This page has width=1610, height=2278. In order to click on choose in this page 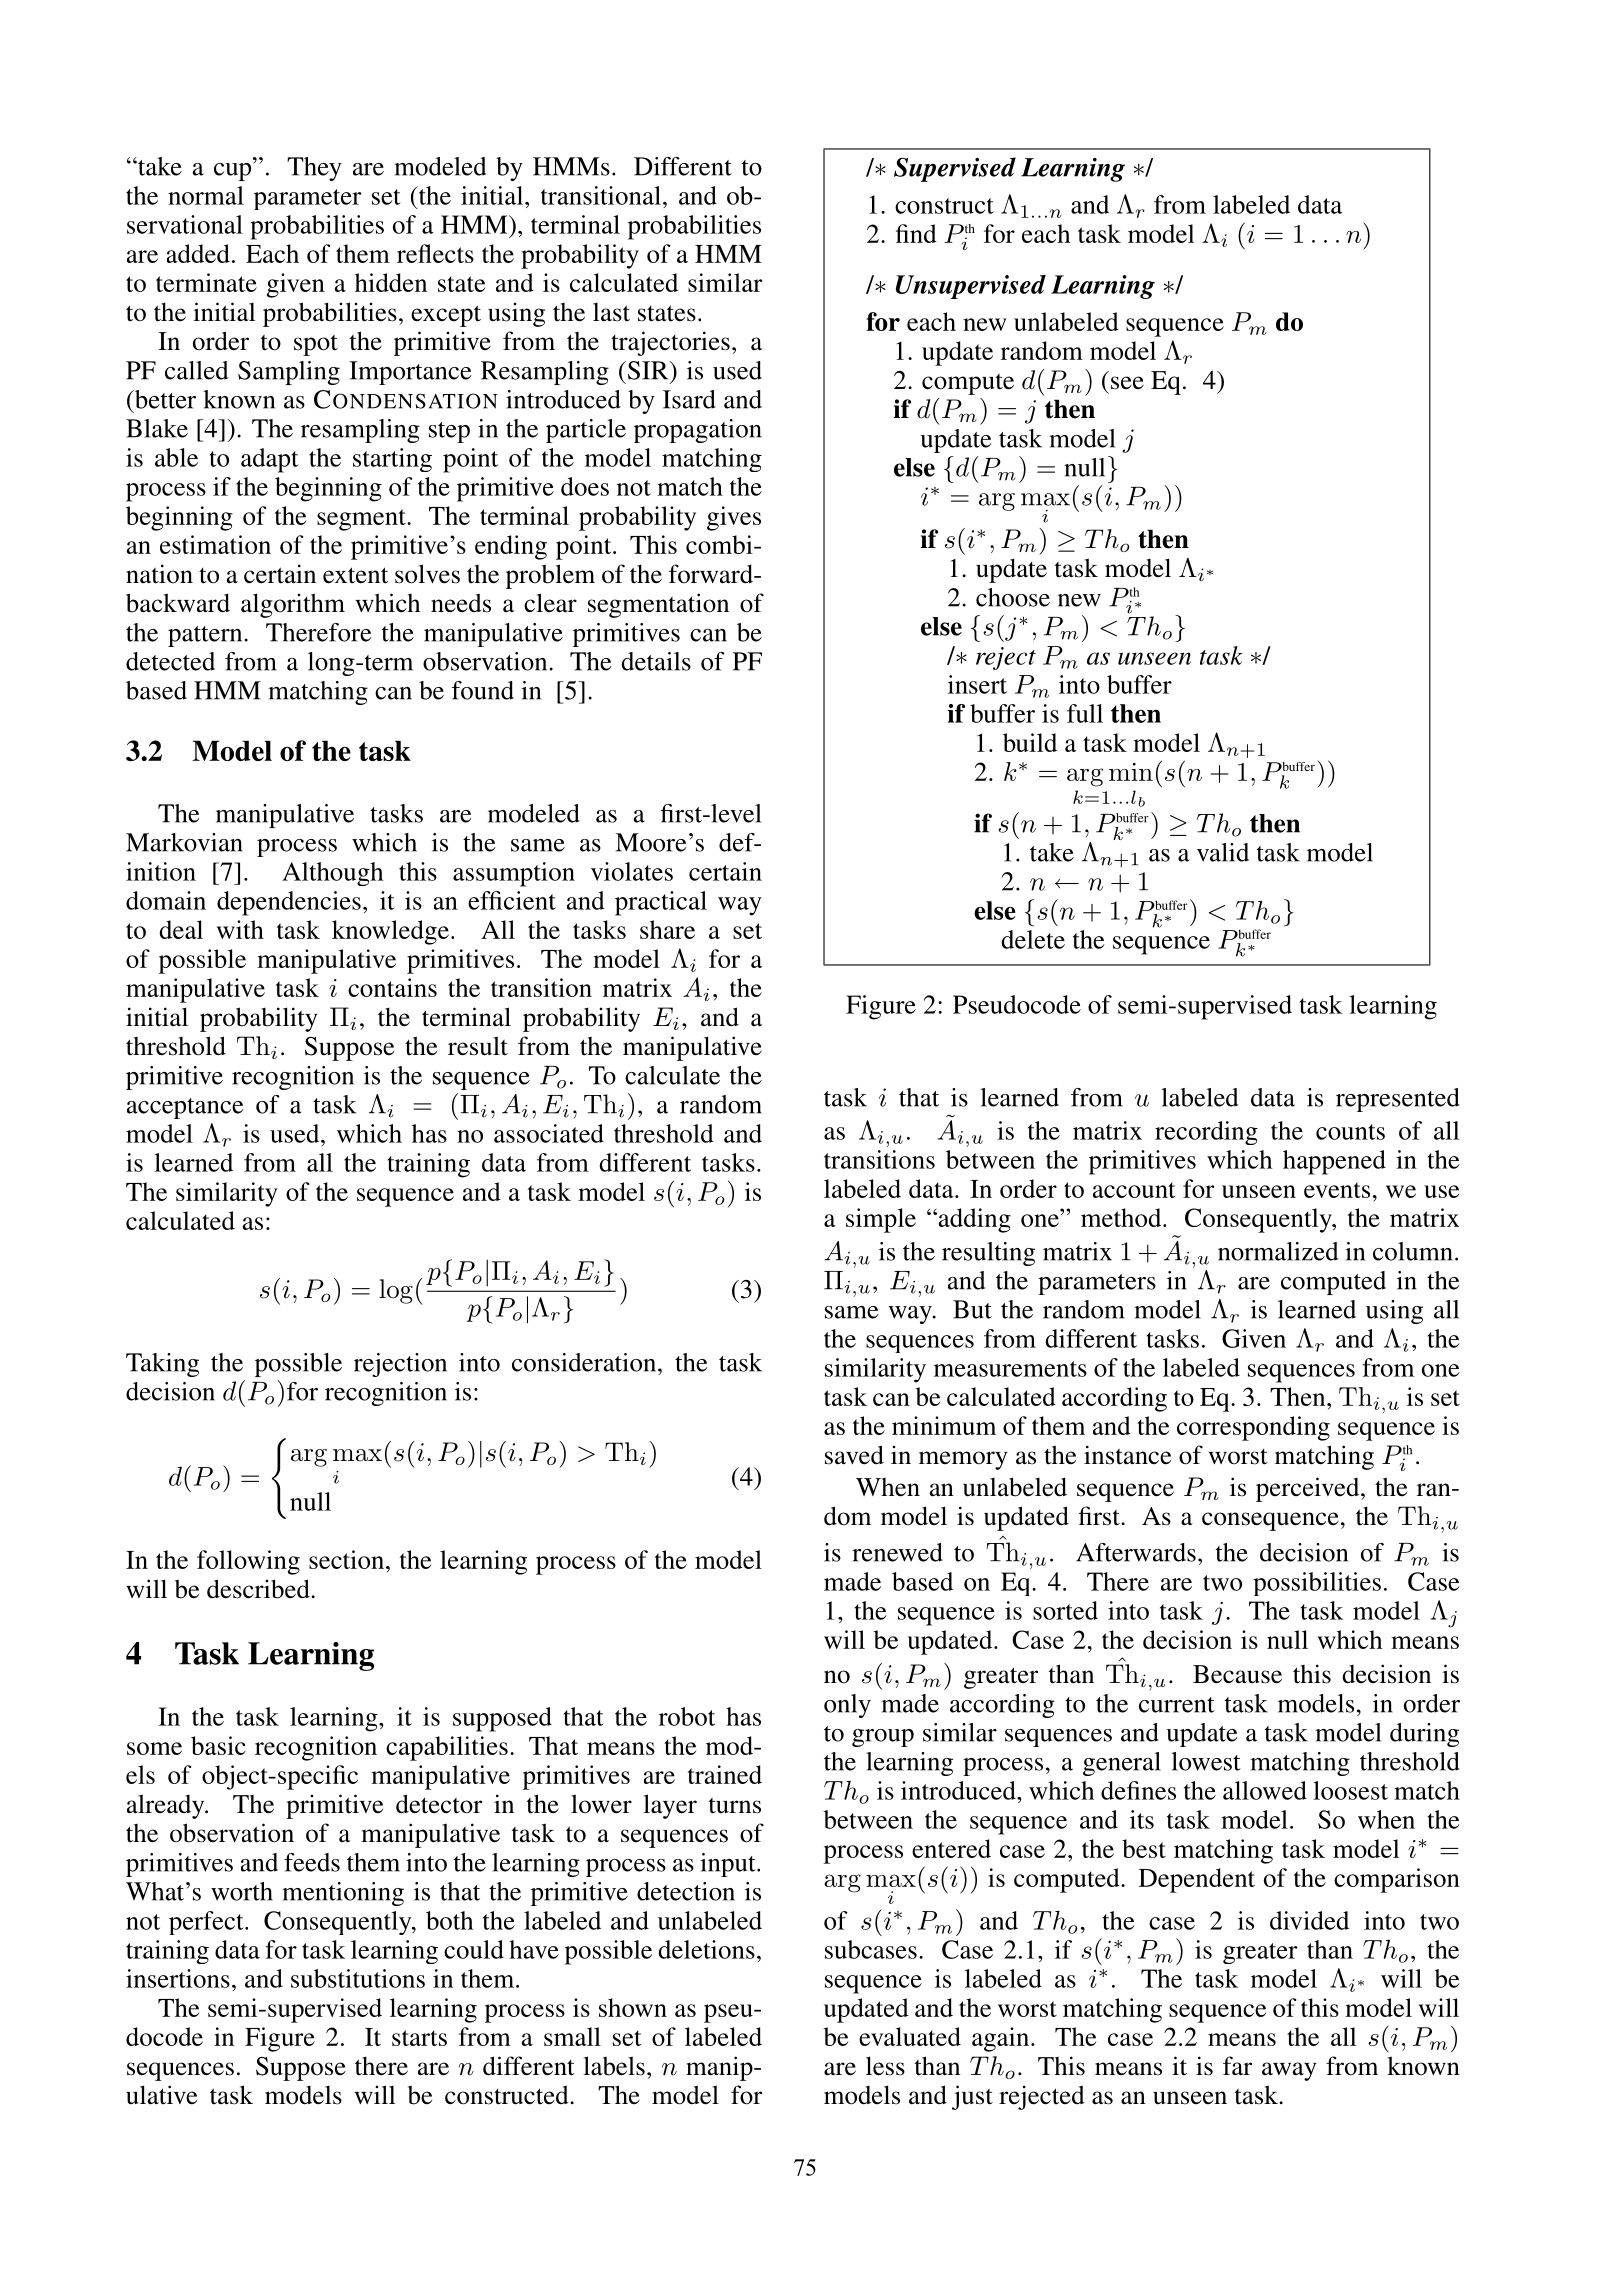, I will do `click(1013, 597)`.
